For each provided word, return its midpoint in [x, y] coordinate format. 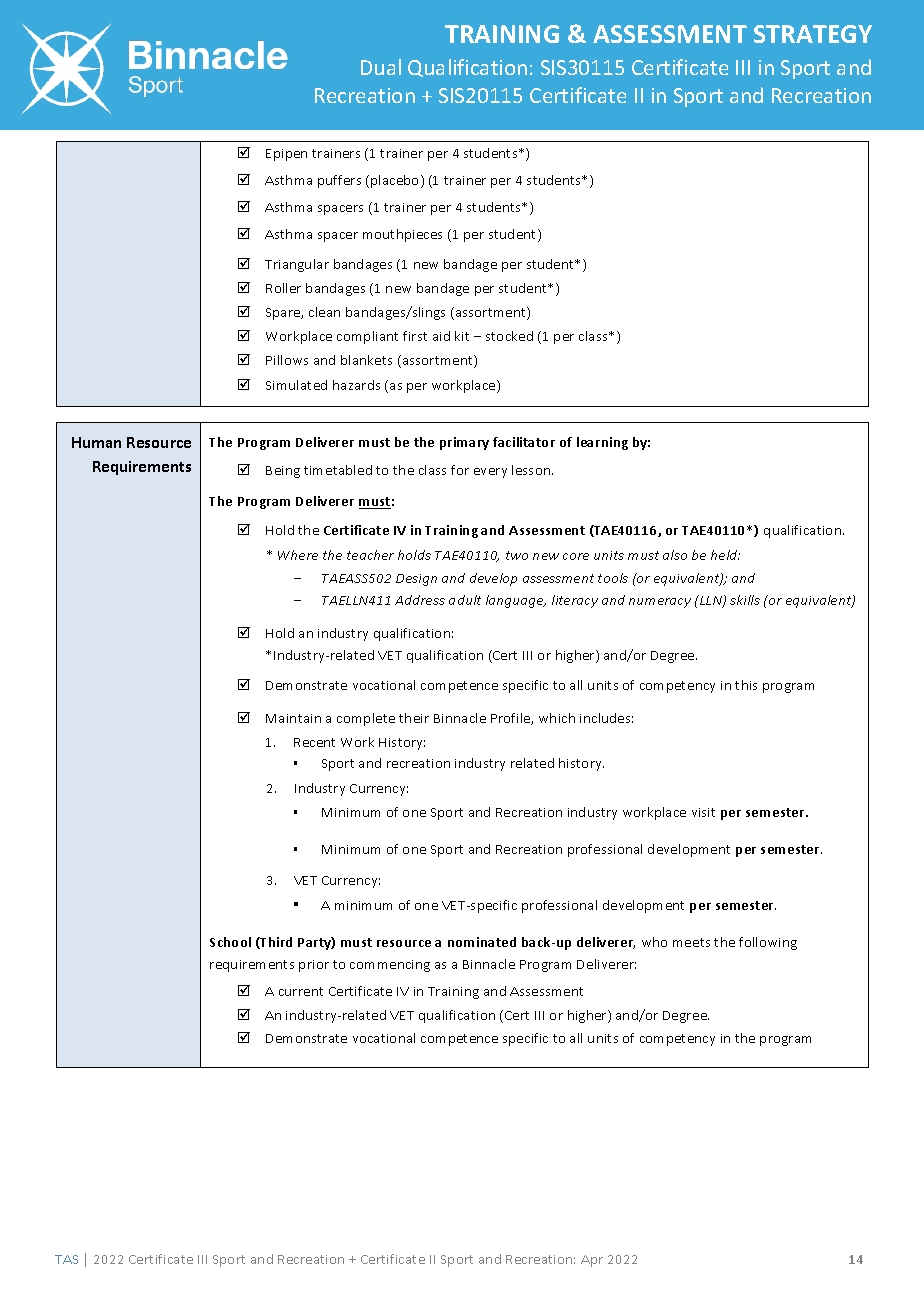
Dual [381, 67]
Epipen [286, 155]
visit [703, 812]
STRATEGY [813, 34]
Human [96, 442]
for [460, 470]
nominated [482, 942]
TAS [66, 1259]
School [230, 942]
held [725, 555]
